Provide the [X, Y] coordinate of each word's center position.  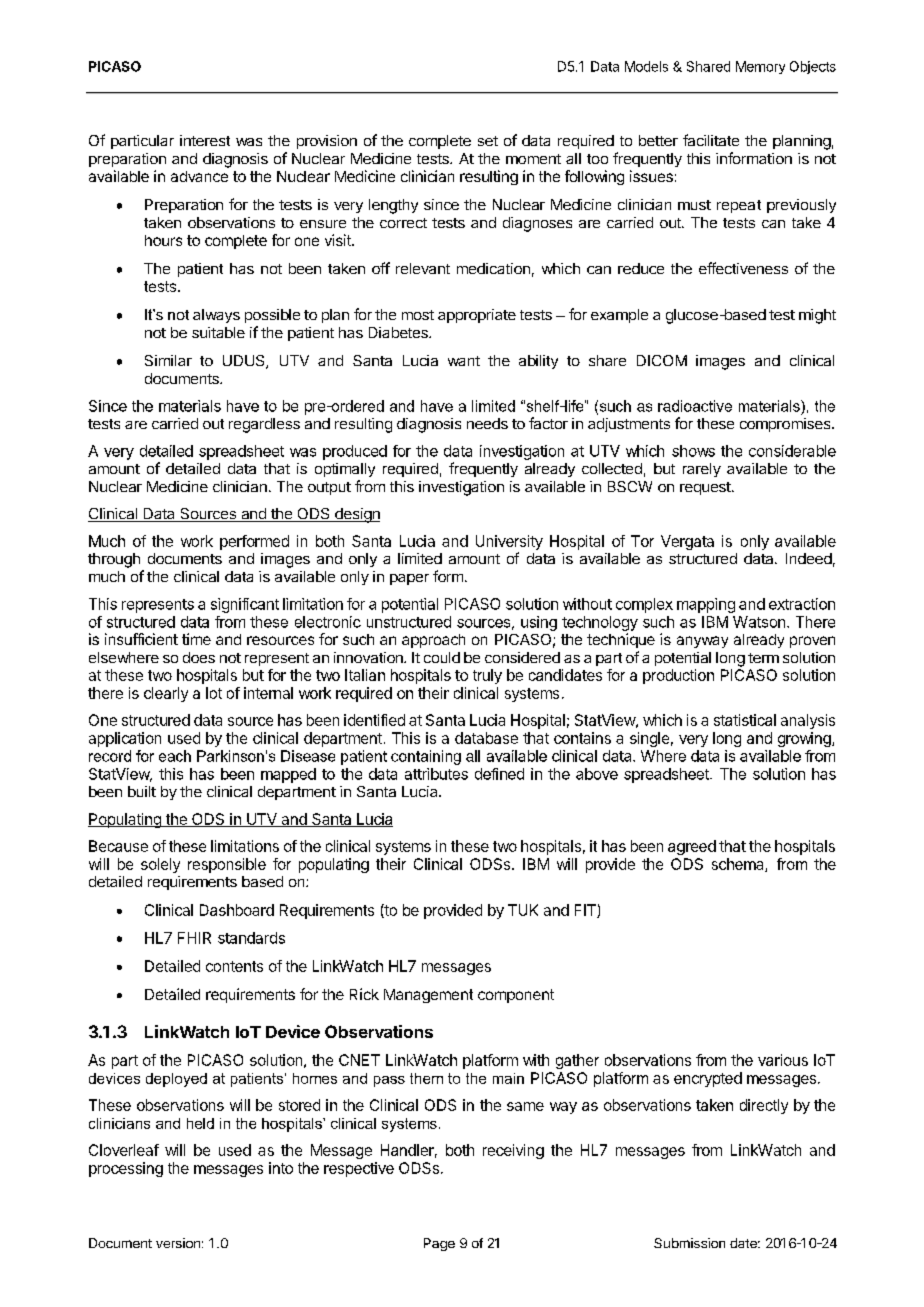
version [178, 1243]
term [763, 658]
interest [205, 140]
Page [439, 1244]
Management [428, 996]
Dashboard [237, 910]
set [488, 141]
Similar [168, 360]
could [442, 657]
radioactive [695, 406]
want [464, 361]
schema [739, 865]
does [199, 657]
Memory [760, 67]
